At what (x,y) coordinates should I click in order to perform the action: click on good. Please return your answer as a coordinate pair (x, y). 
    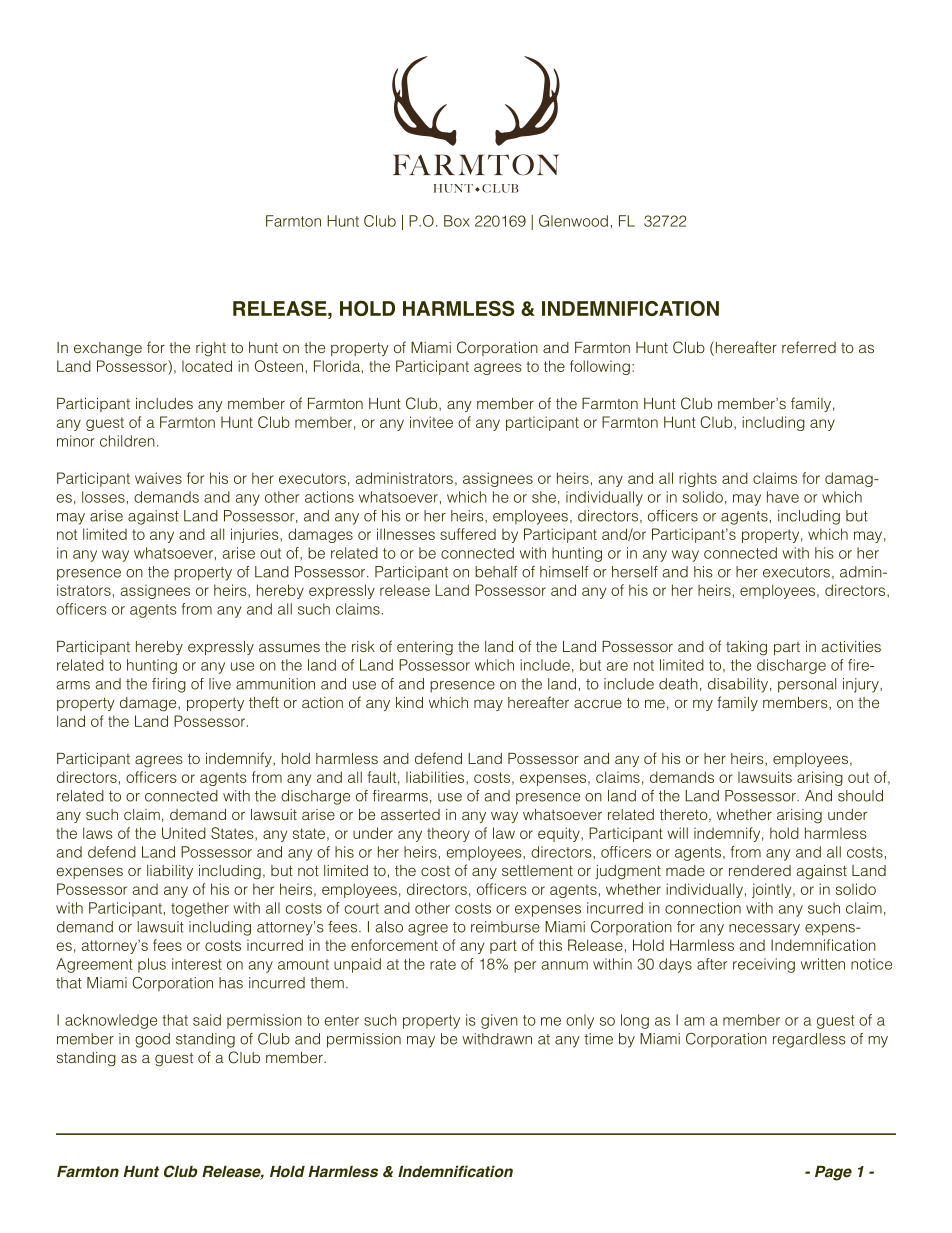
    Looking at the image, I should click on (152, 1040).
